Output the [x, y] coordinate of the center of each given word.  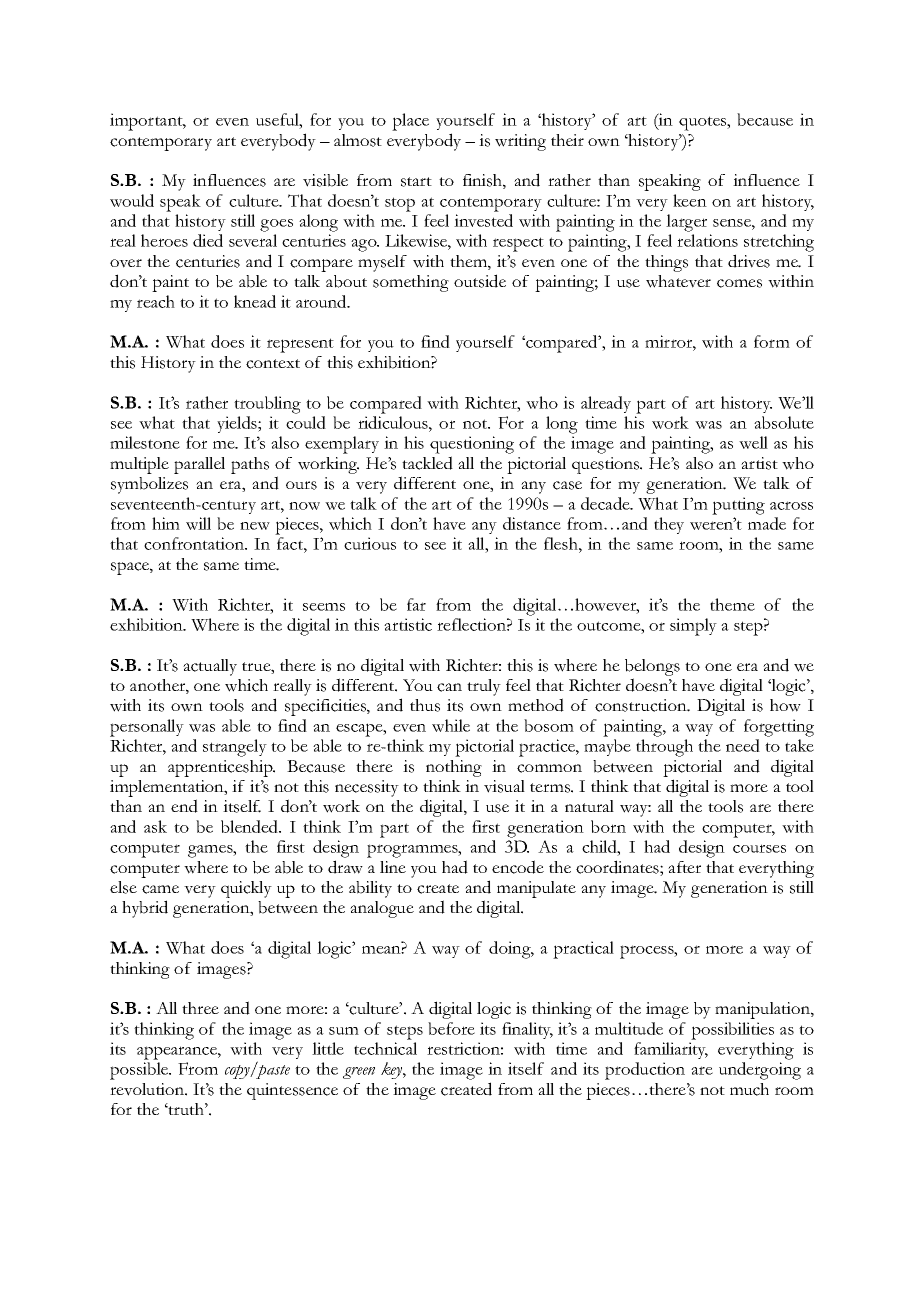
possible [140, 1071]
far [416, 604]
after [684, 867]
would [132, 200]
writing [520, 142]
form [772, 341]
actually [210, 667]
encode [518, 867]
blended [251, 826]
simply [693, 627]
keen [690, 200]
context [273, 364]
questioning [472, 445]
